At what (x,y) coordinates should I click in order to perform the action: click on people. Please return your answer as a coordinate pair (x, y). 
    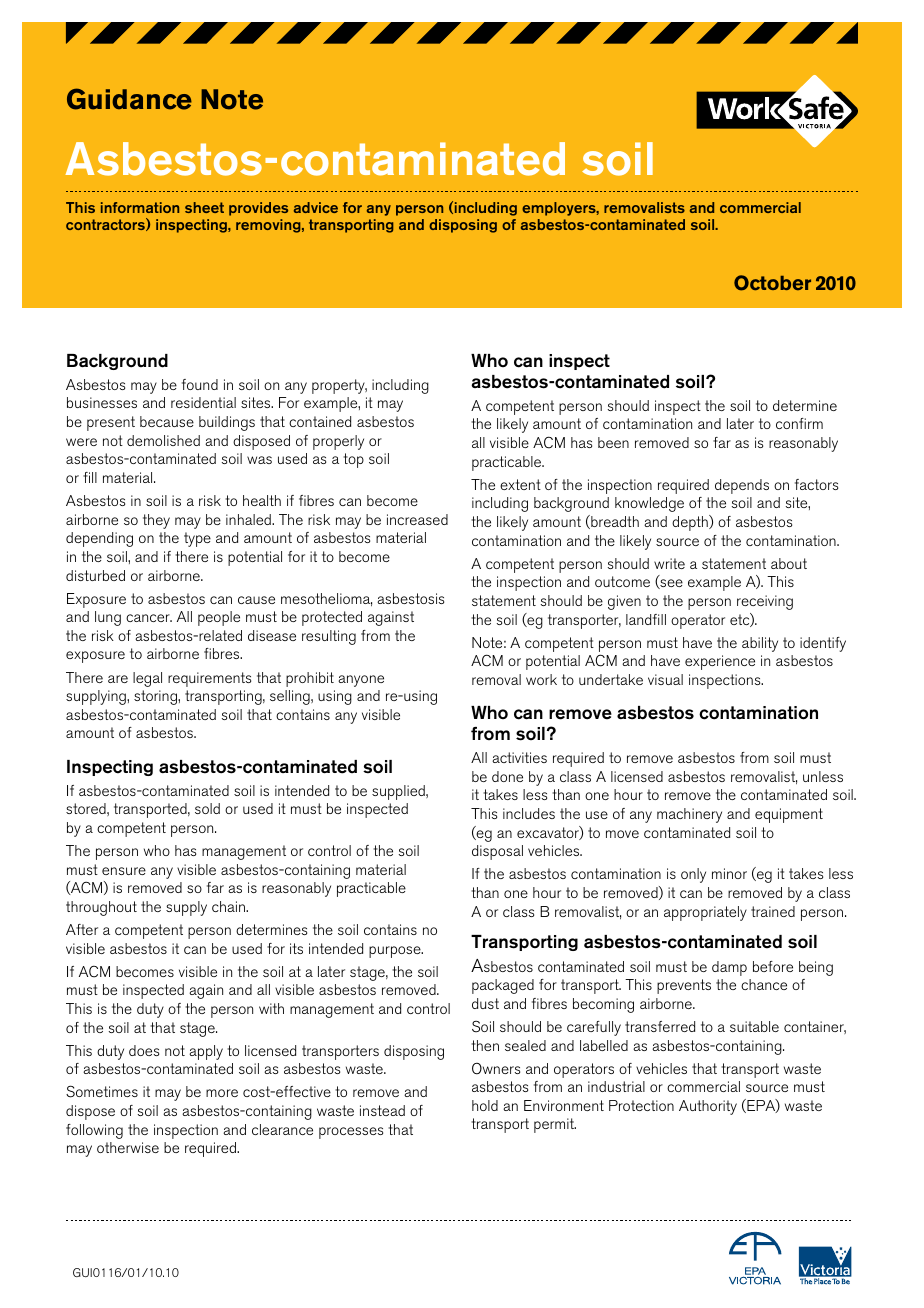
    Looking at the image, I should click on (219, 618).
